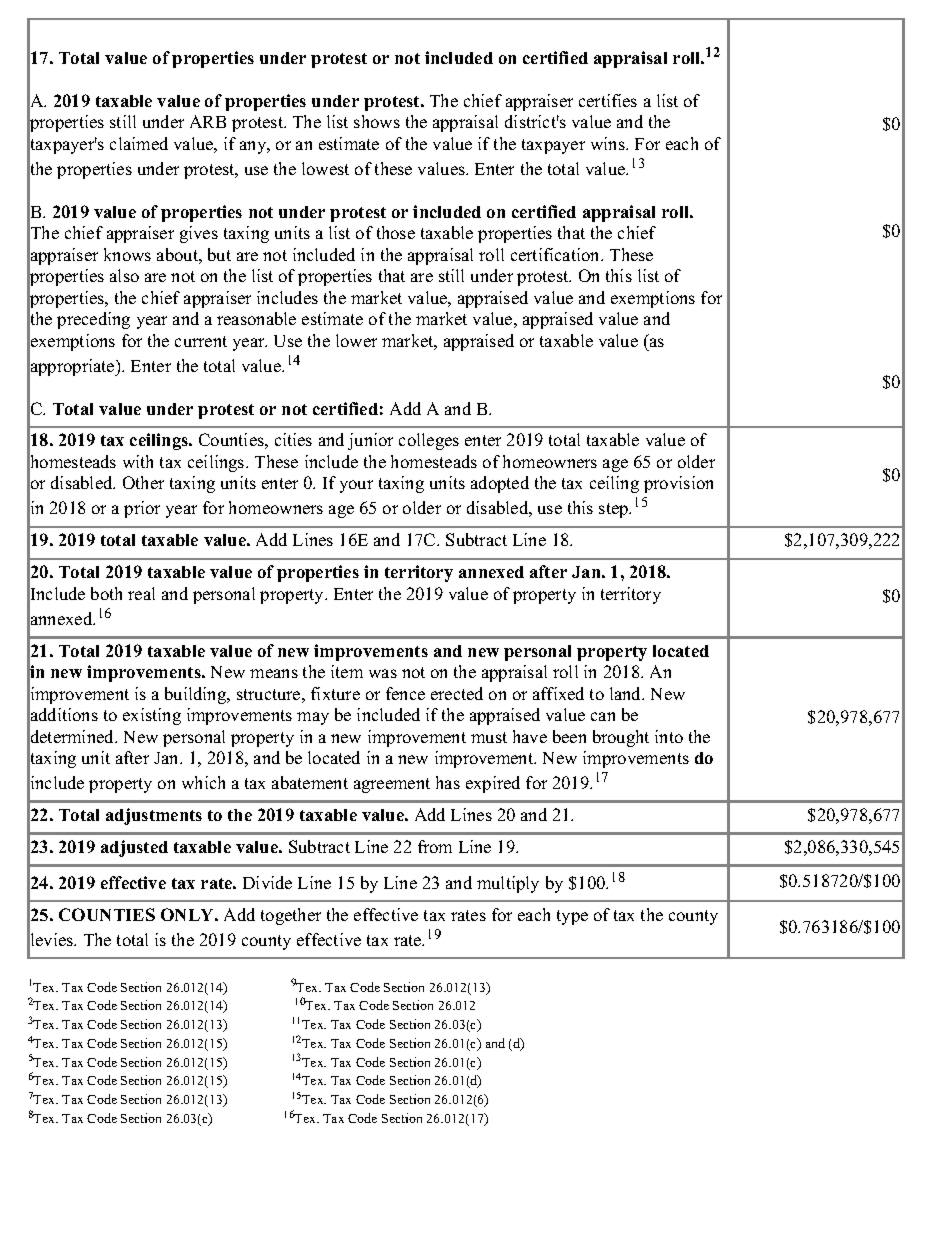 The height and width of the screenshot is (1233, 952). I want to click on adjusted, so click(134, 848).
